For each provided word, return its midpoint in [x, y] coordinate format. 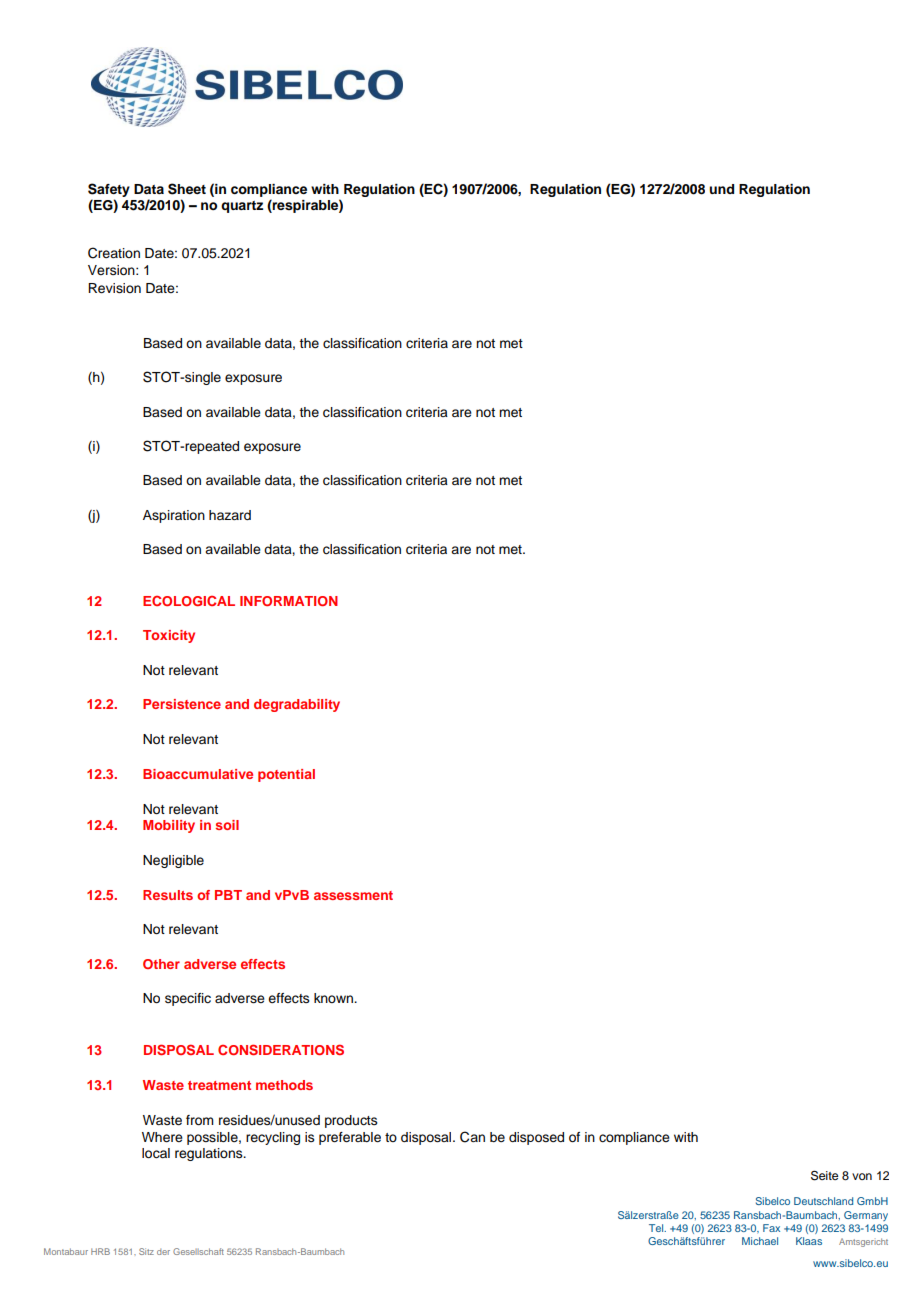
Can [472, 1137]
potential [286, 775]
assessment [353, 895]
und [721, 189]
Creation [114, 253]
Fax [771, 1228]
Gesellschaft [198, 1251]
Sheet [187, 189]
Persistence [182, 704]
